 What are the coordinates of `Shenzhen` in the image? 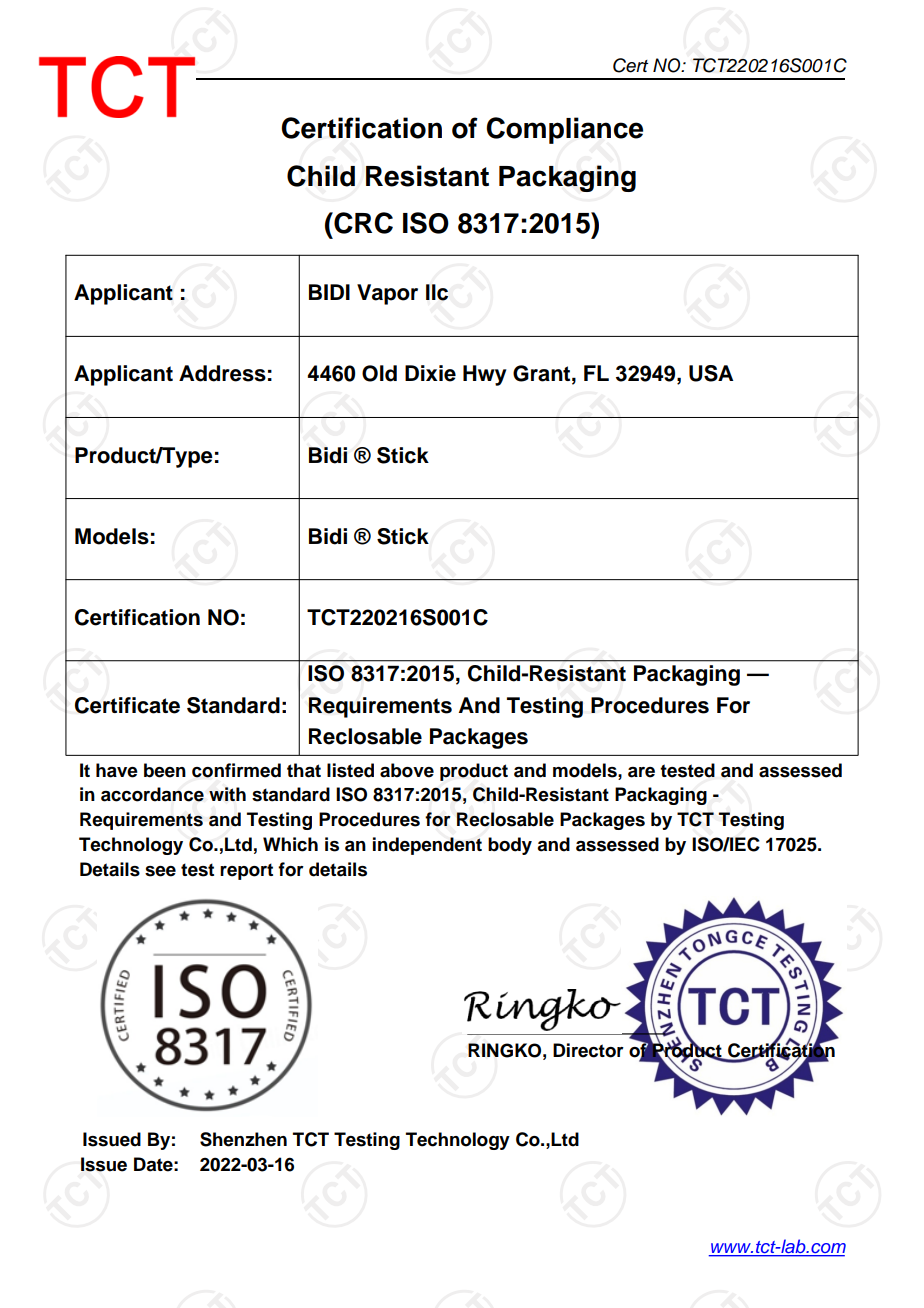 It's located at (243, 1139).
